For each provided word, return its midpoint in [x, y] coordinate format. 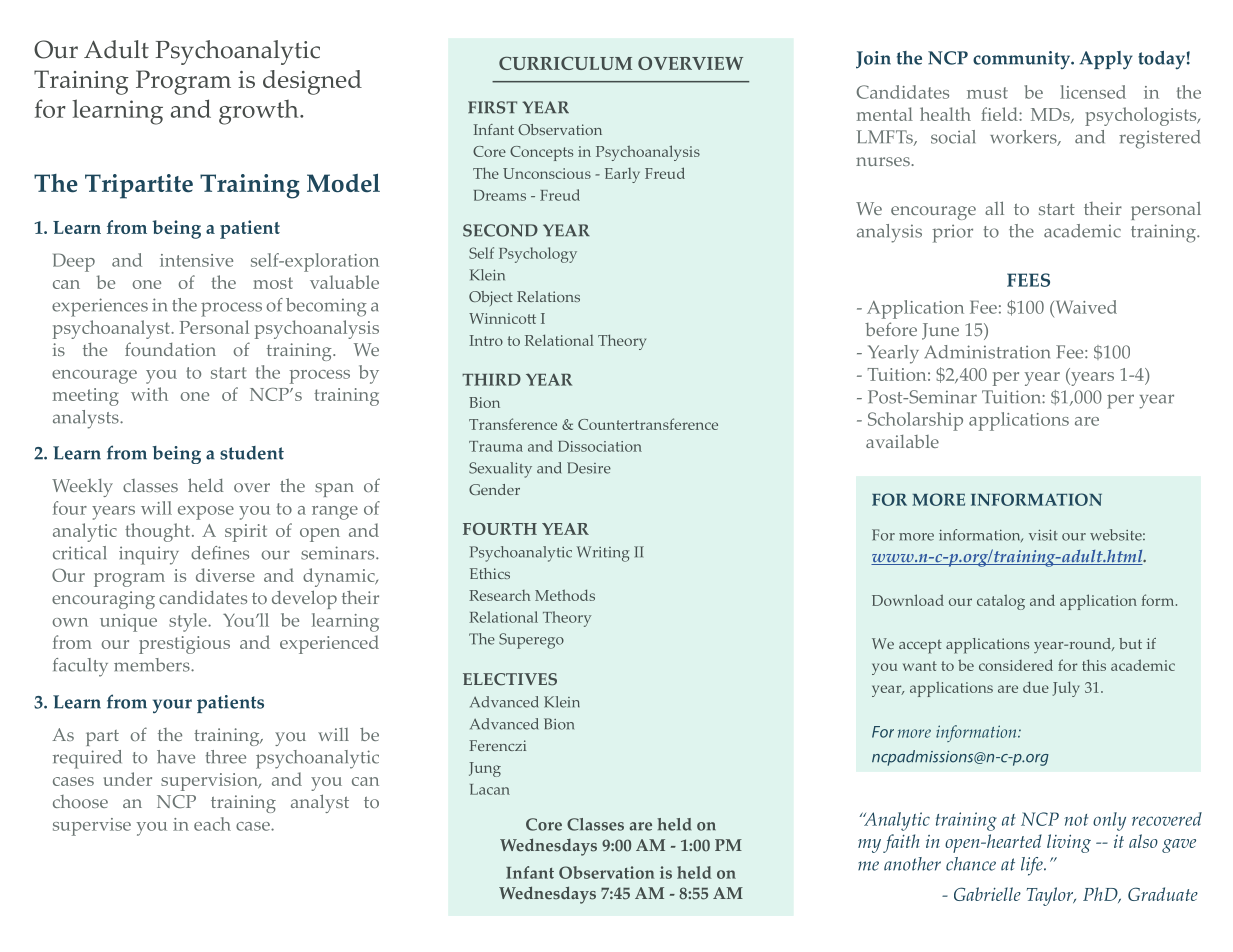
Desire [589, 468]
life [1033, 866]
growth [260, 112]
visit [1043, 535]
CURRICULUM [565, 63]
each [212, 824]
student [252, 453]
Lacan [490, 789]
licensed [1093, 92]
